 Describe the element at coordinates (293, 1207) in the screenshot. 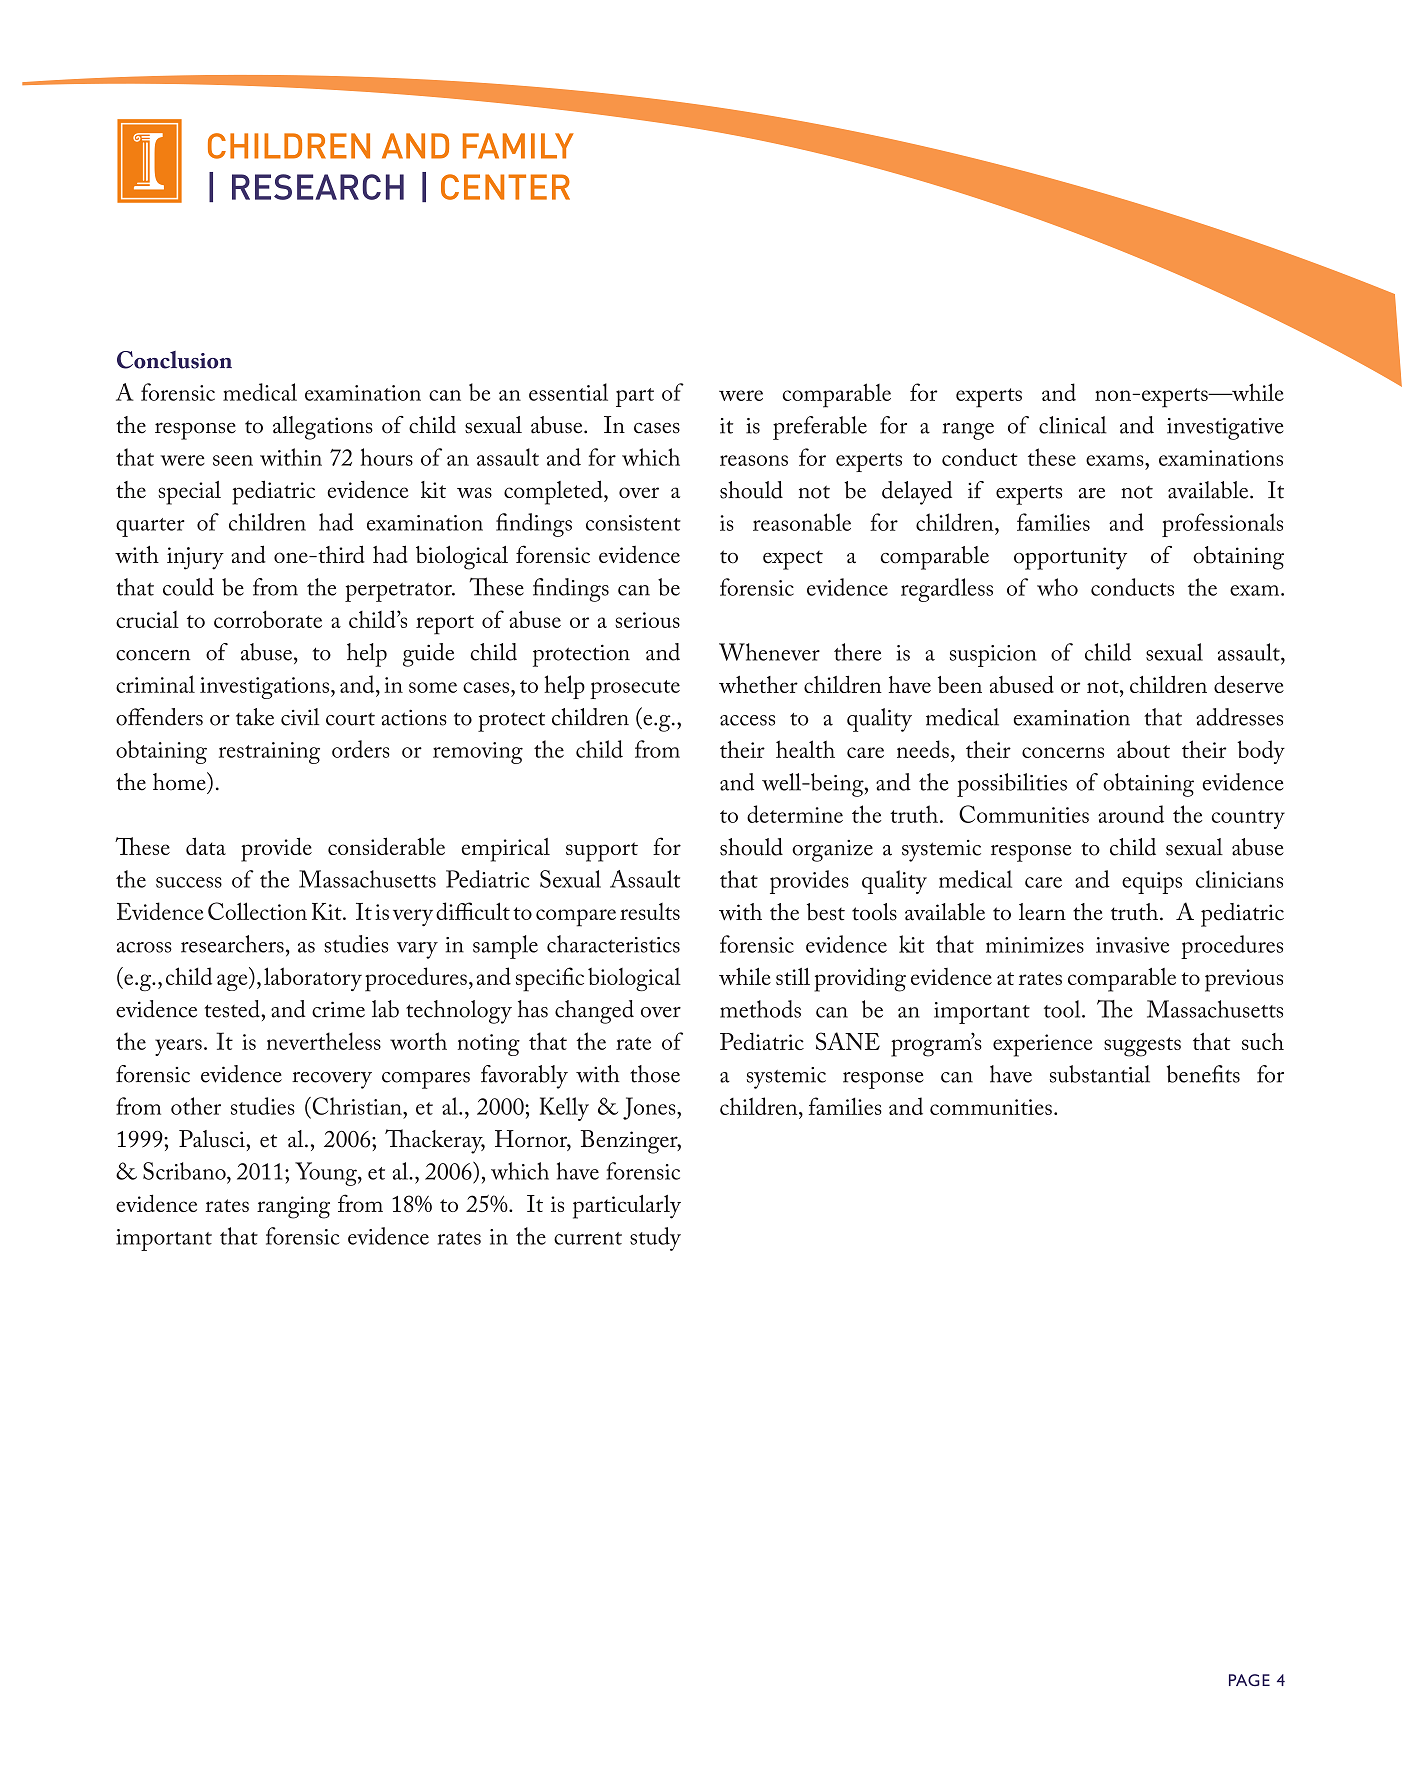

I see `ranging` at that location.
